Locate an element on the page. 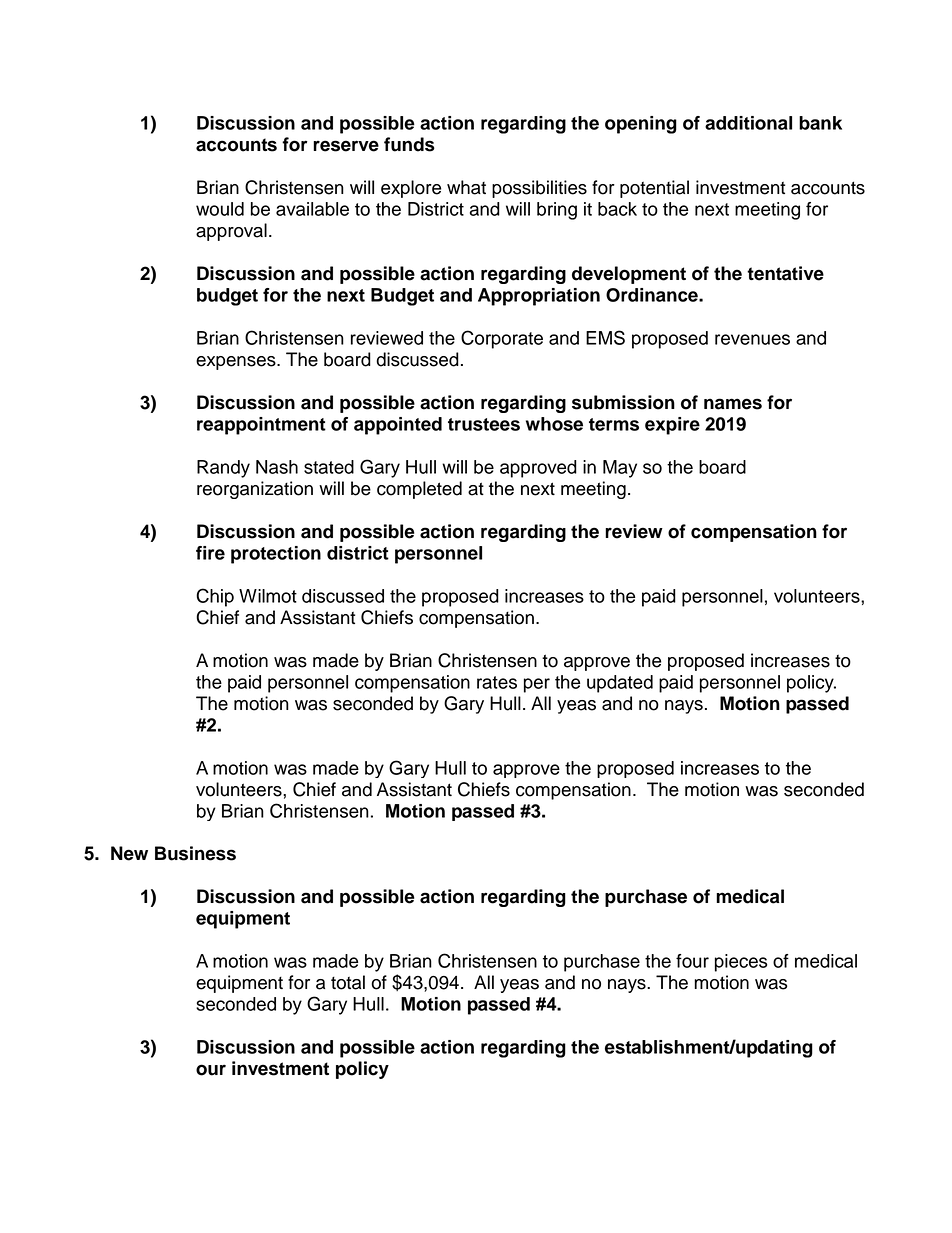 Image resolution: width=952 pixels, height=1233 pixels. four is located at coordinates (692, 961).
